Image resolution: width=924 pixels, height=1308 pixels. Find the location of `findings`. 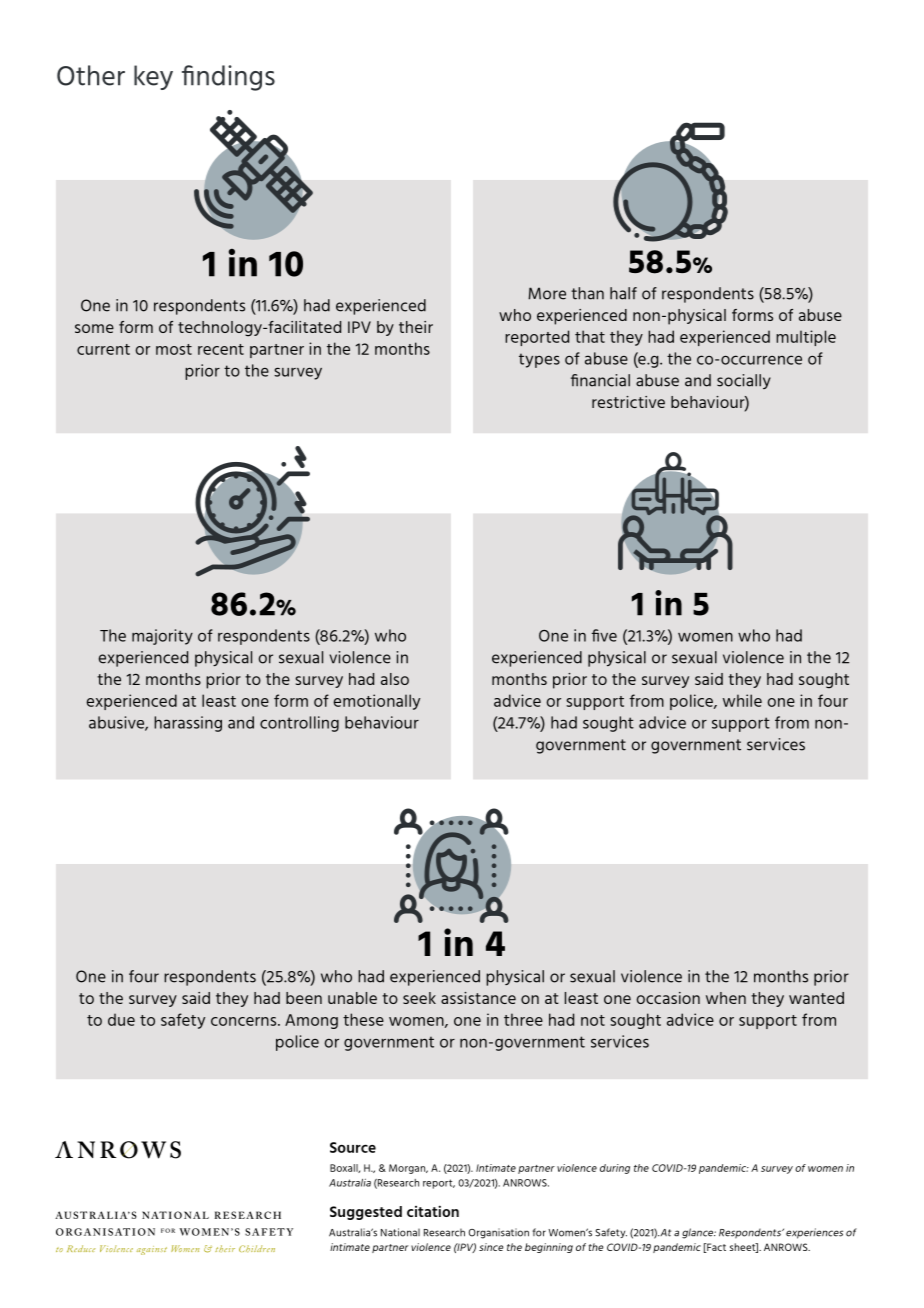

findings is located at coordinates (228, 78).
